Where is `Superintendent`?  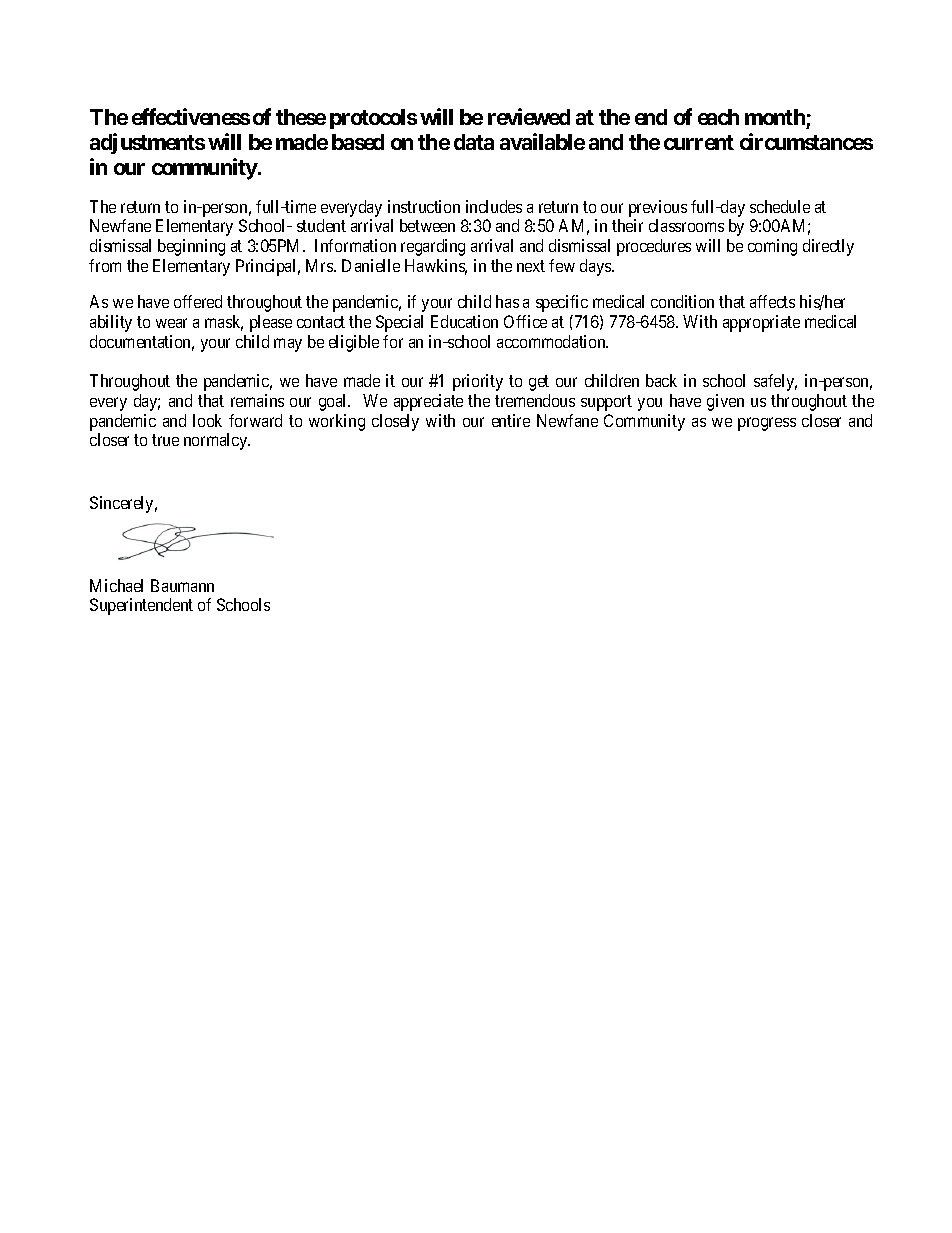 Superintendent is located at coordinates (141, 606).
